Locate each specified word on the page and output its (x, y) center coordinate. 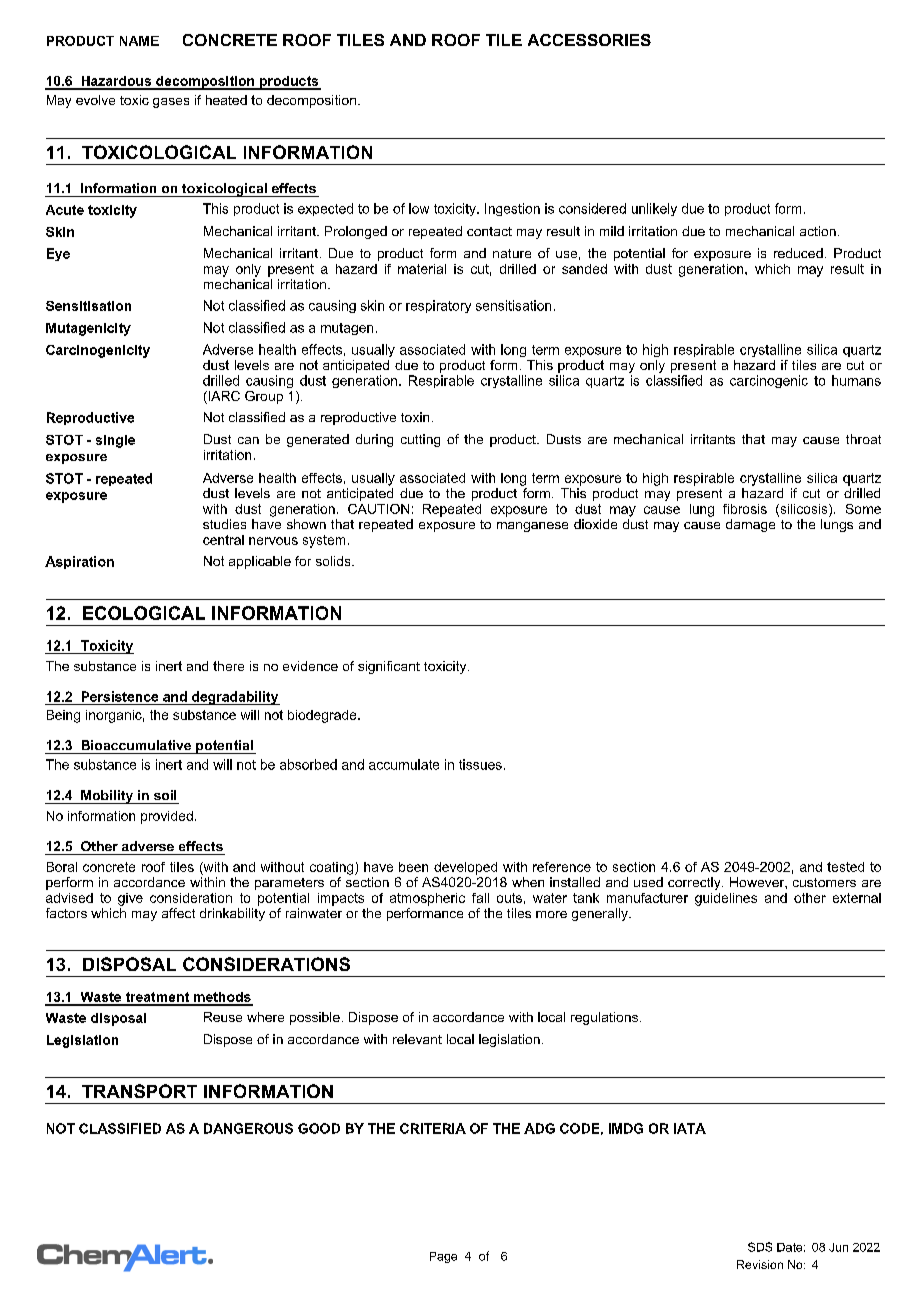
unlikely (654, 209)
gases (171, 103)
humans (856, 380)
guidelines (726, 899)
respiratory (438, 306)
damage (750, 525)
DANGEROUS (248, 1128)
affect (178, 913)
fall (480, 898)
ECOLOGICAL (144, 613)
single (115, 441)
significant (389, 667)
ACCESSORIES (589, 40)
